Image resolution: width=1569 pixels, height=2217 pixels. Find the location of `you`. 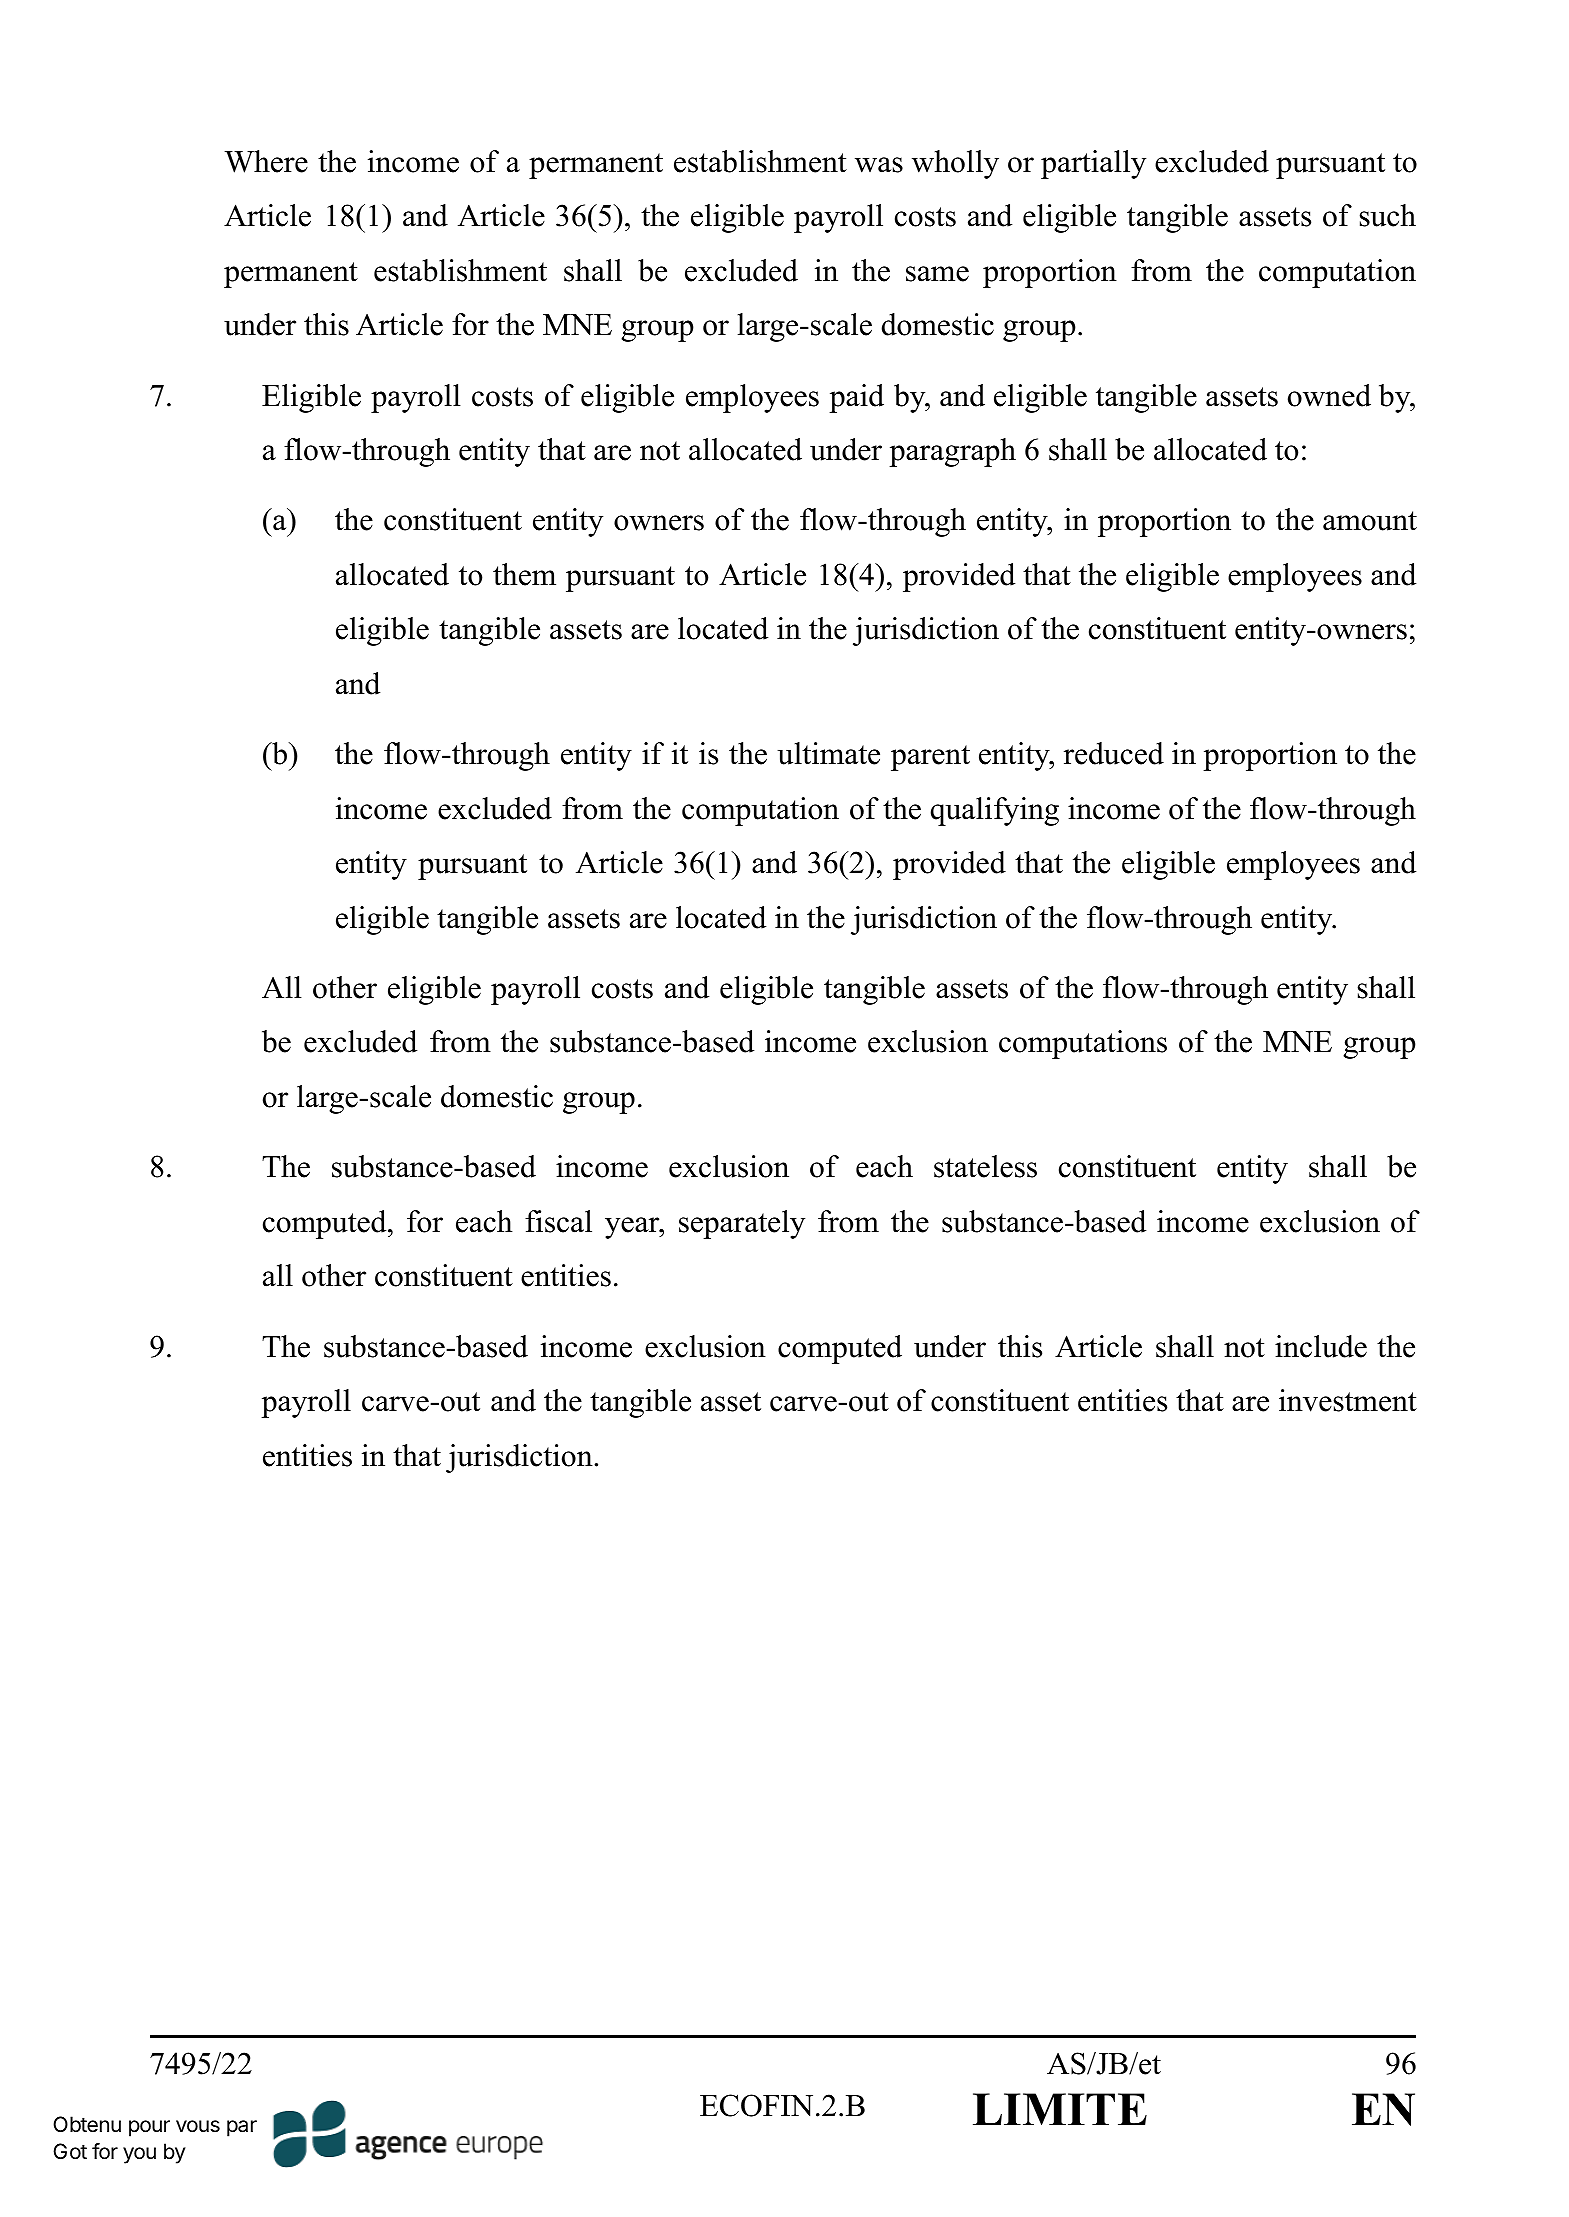

you is located at coordinates (139, 2155).
